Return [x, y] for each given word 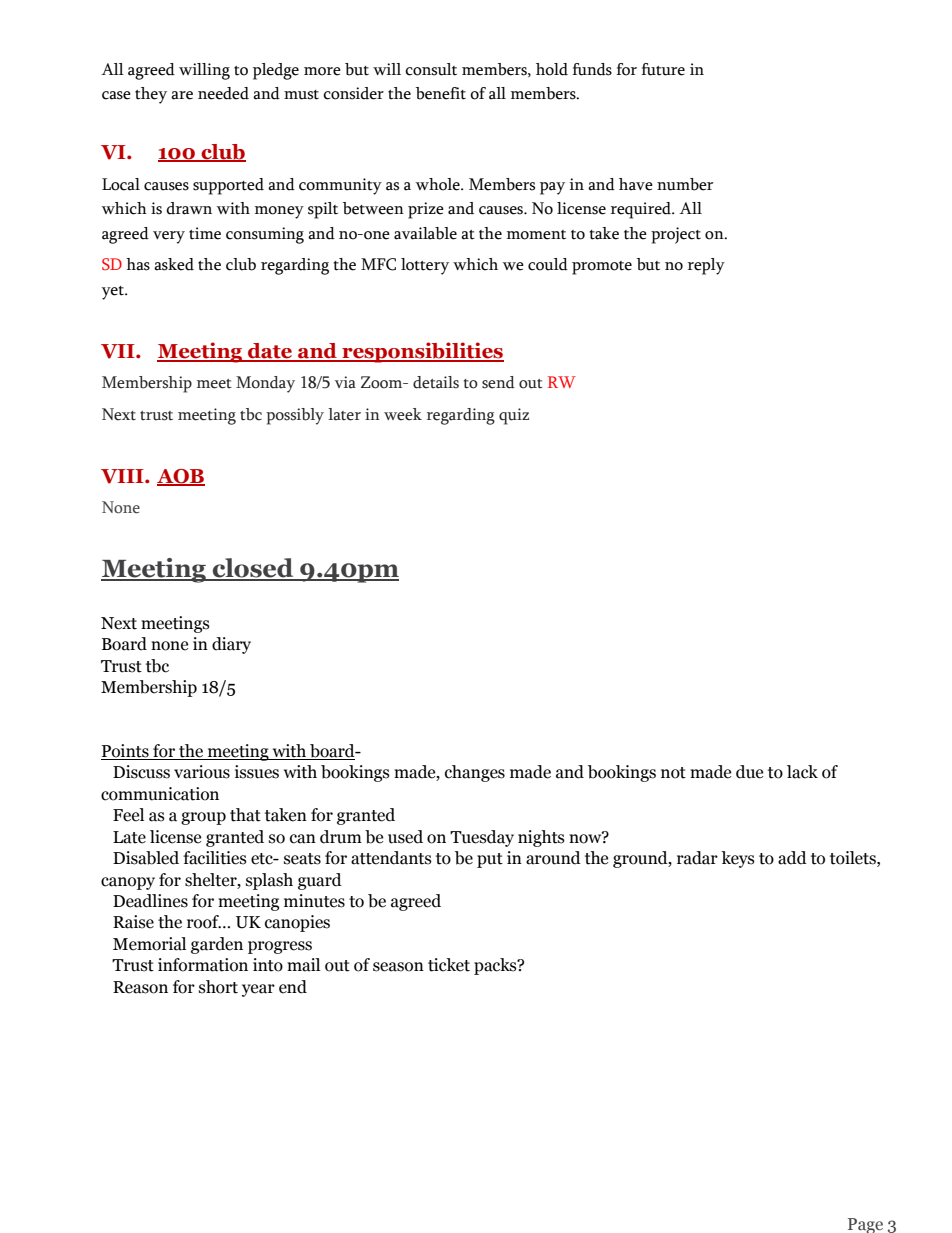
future [663, 69]
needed [223, 93]
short [218, 987]
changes [475, 773]
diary [231, 645]
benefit [441, 93]
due [749, 772]
